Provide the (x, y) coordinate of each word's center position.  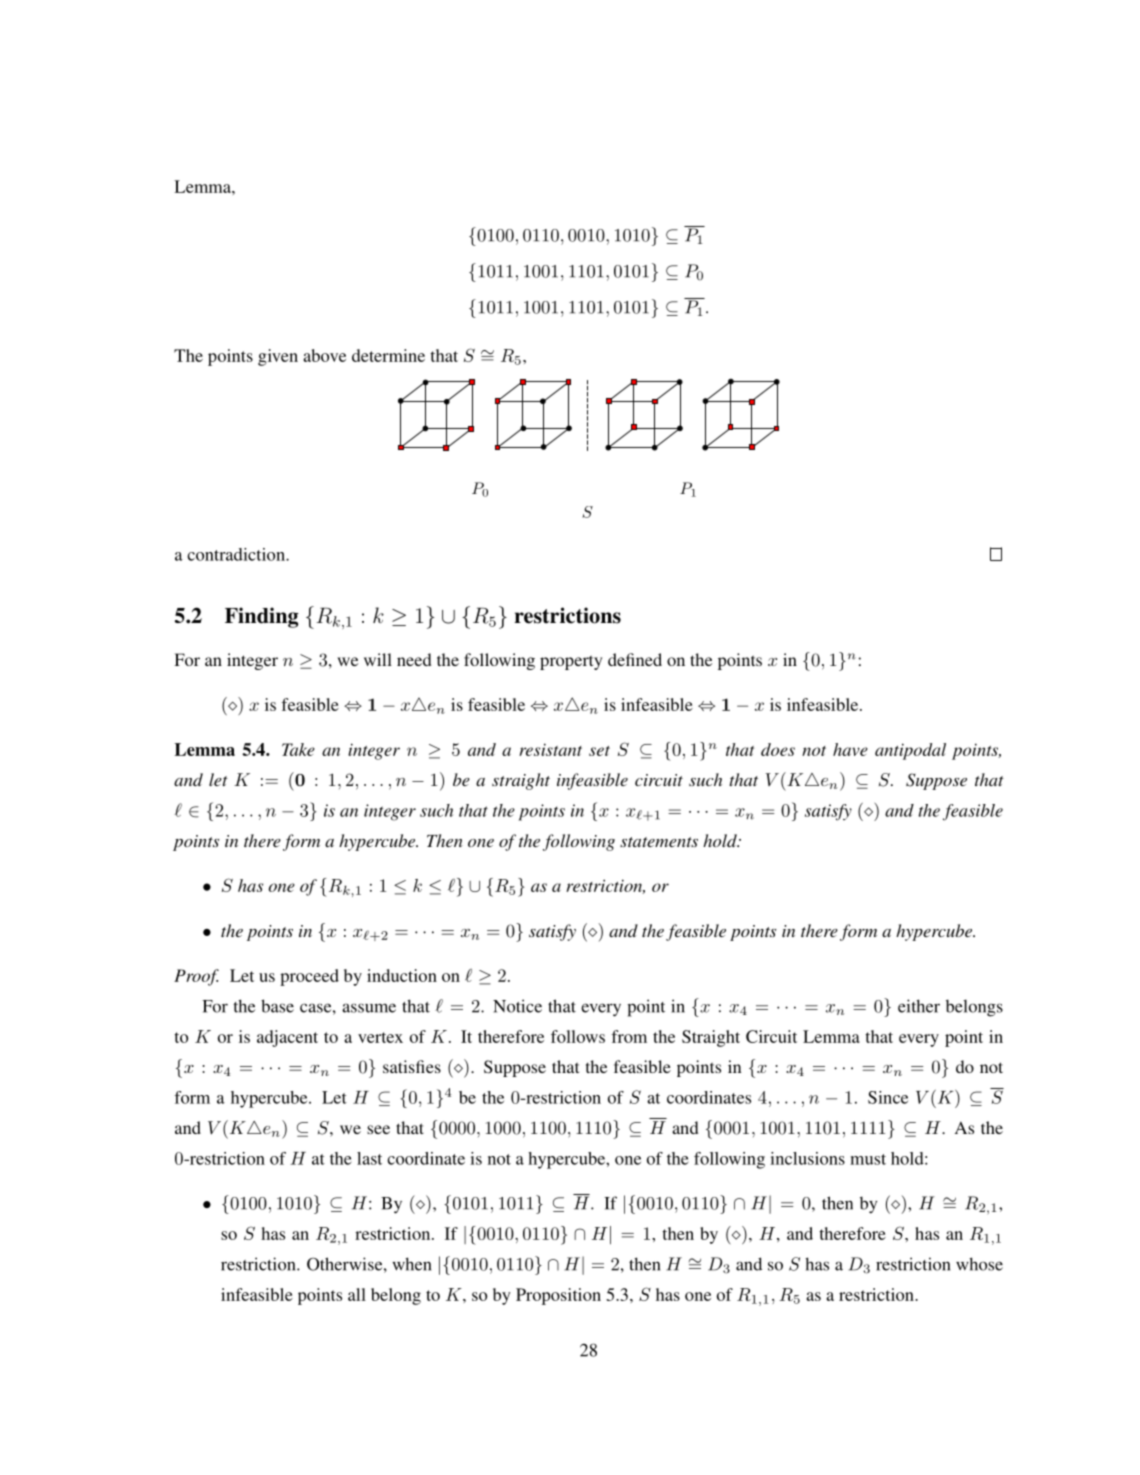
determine (388, 355)
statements (659, 842)
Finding (262, 617)
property (571, 662)
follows (578, 1036)
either (919, 1006)
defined (635, 659)
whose (979, 1264)
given (278, 357)
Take (298, 749)
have (850, 749)
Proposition (558, 1296)
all (357, 1294)
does (778, 749)
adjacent (287, 1038)
